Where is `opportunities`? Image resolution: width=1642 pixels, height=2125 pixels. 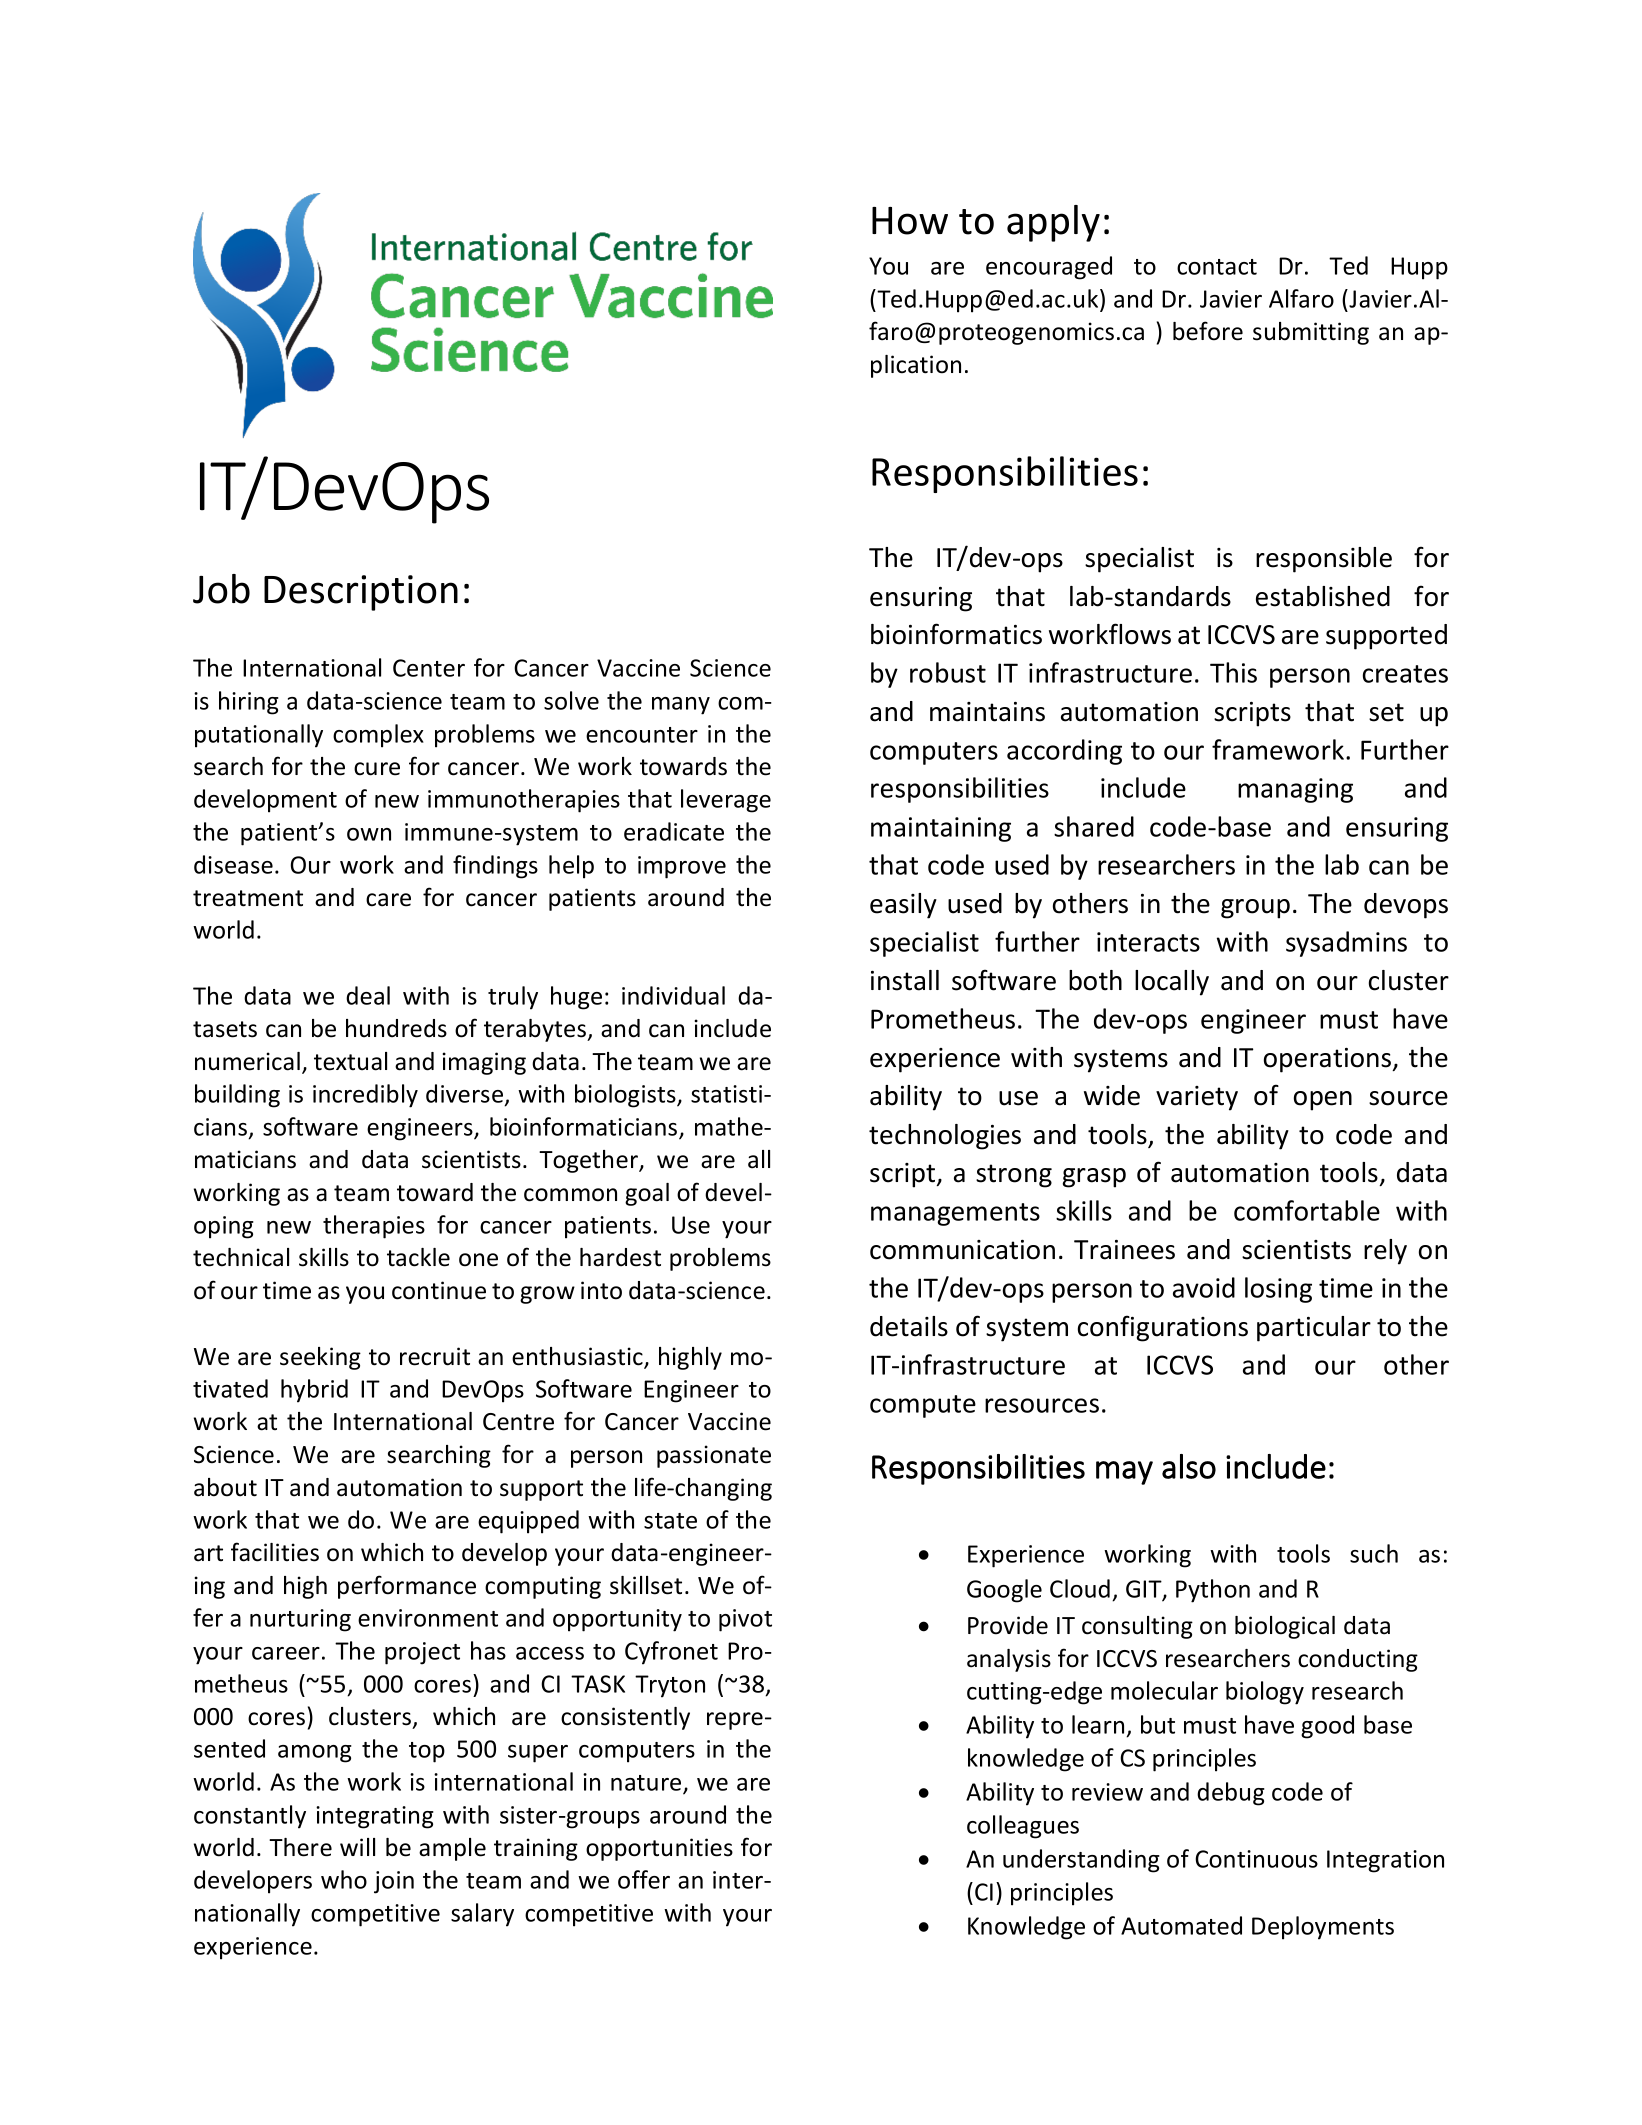
opportunities is located at coordinates (659, 1849).
